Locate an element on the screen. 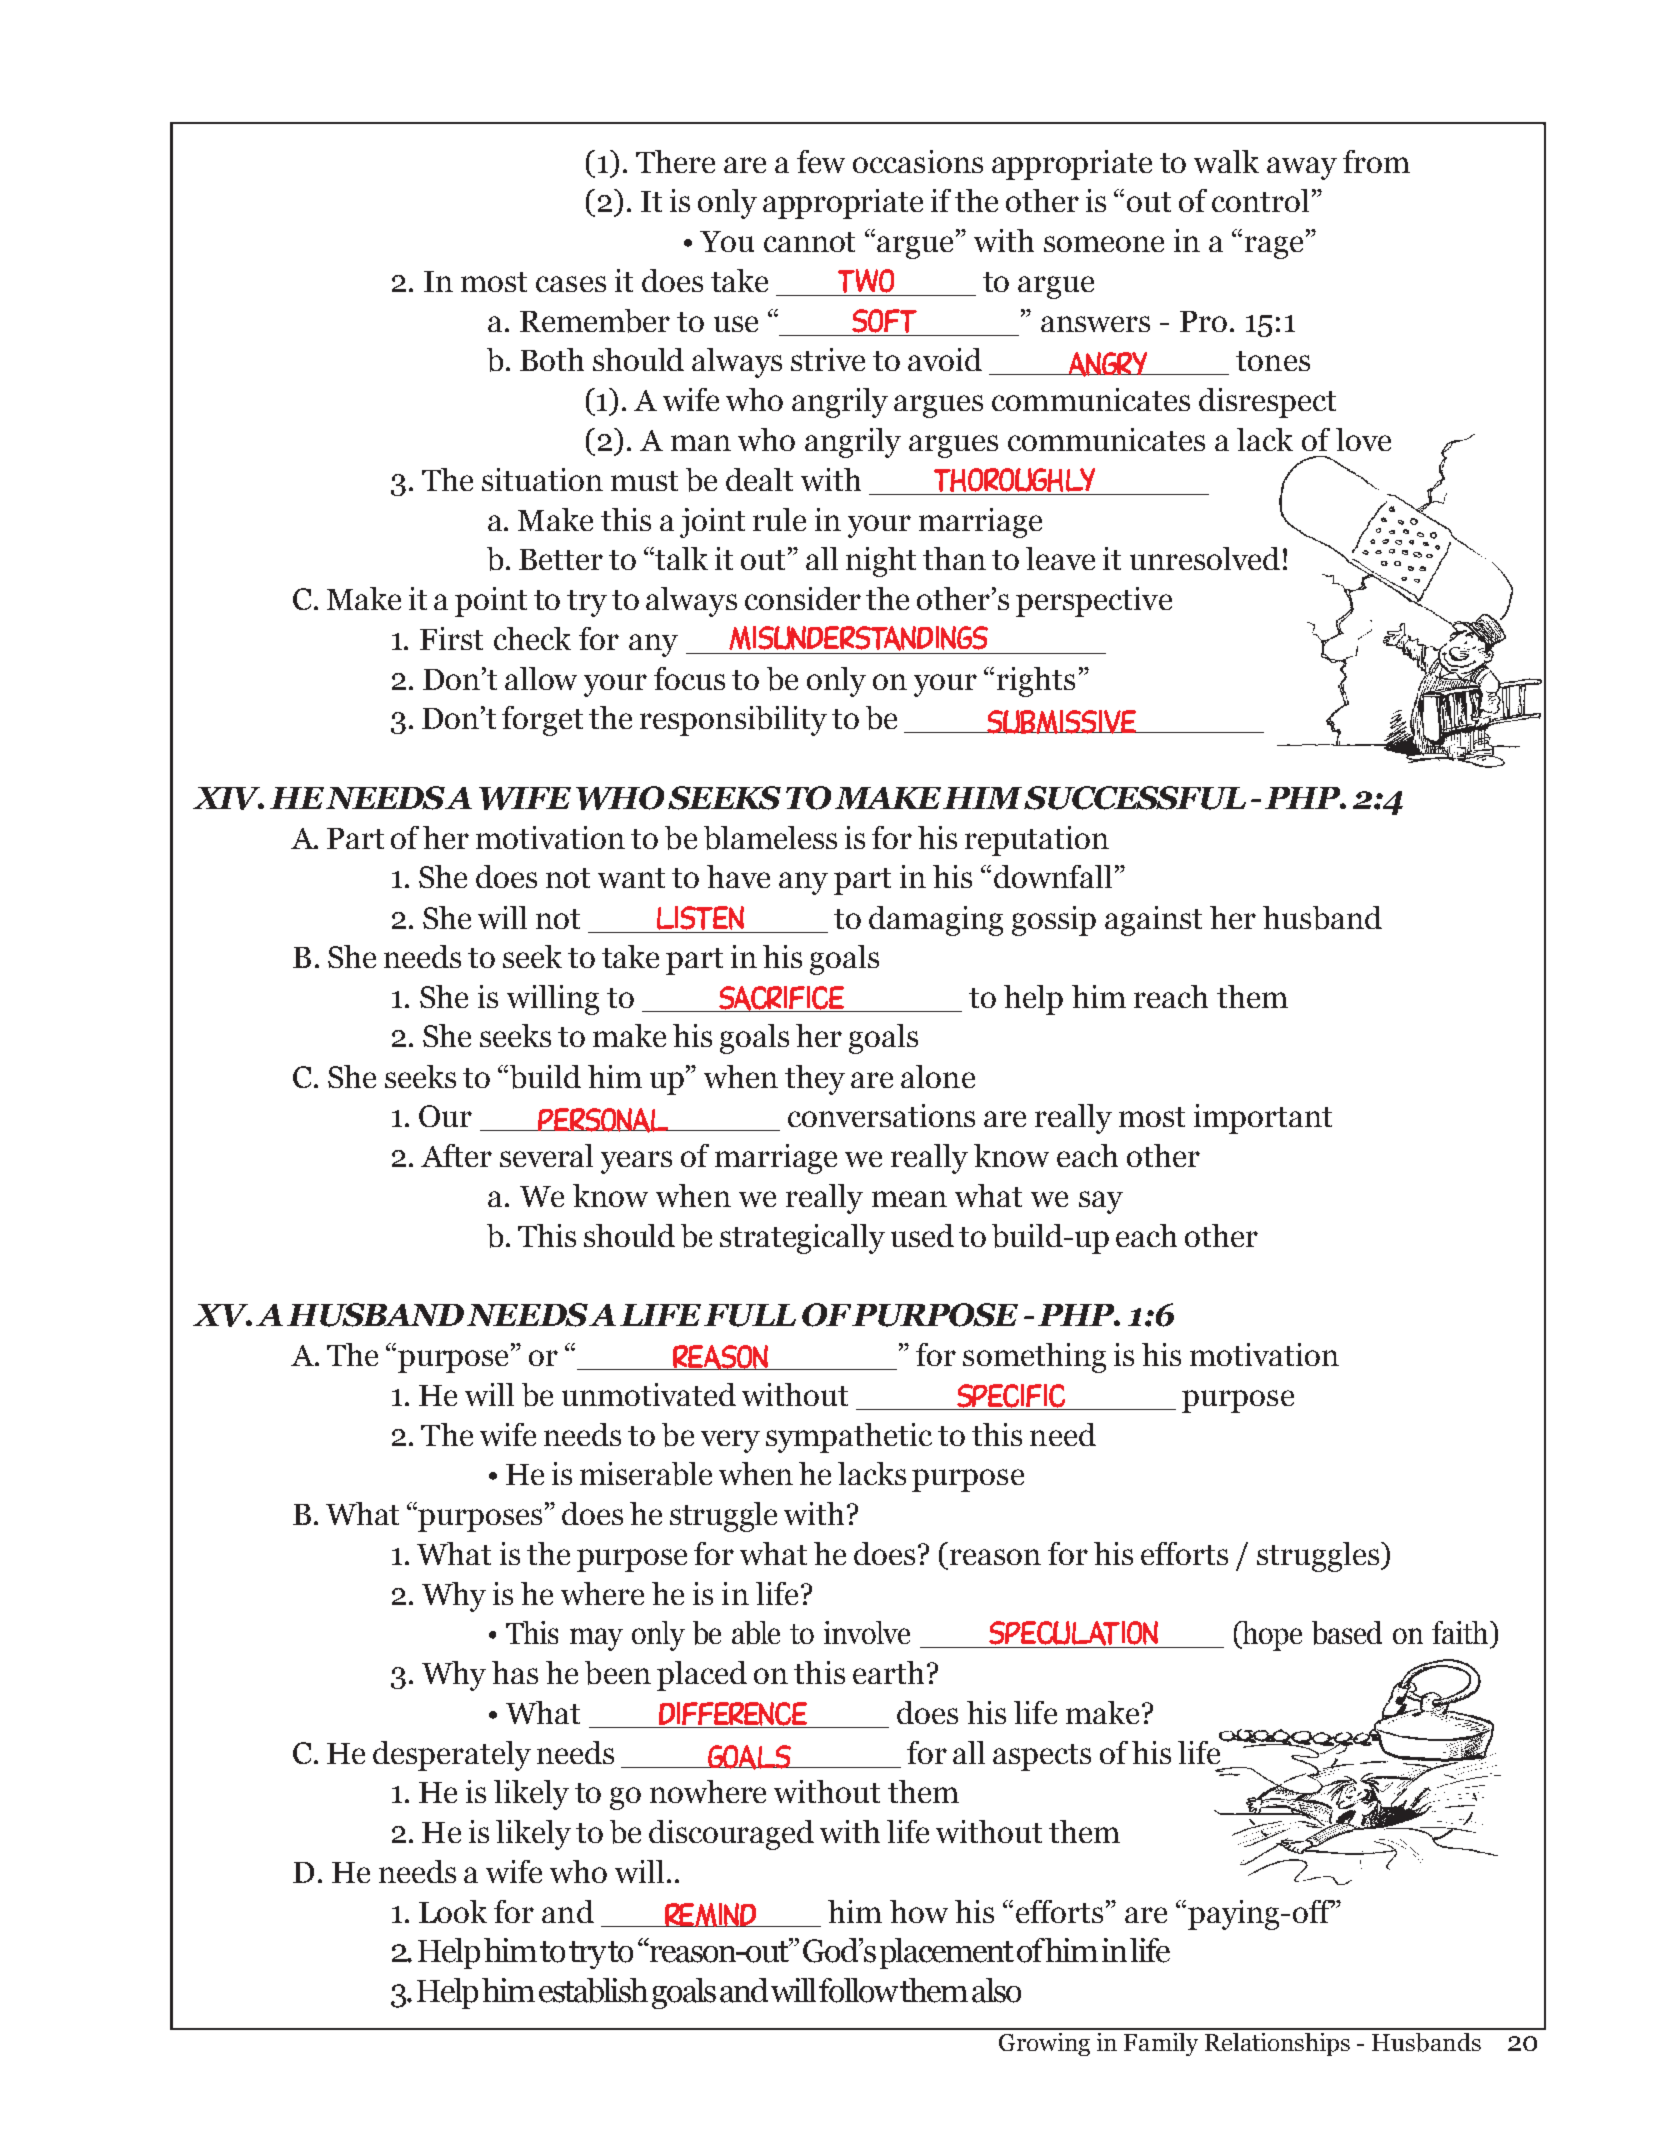  Look is located at coordinates (453, 1911).
